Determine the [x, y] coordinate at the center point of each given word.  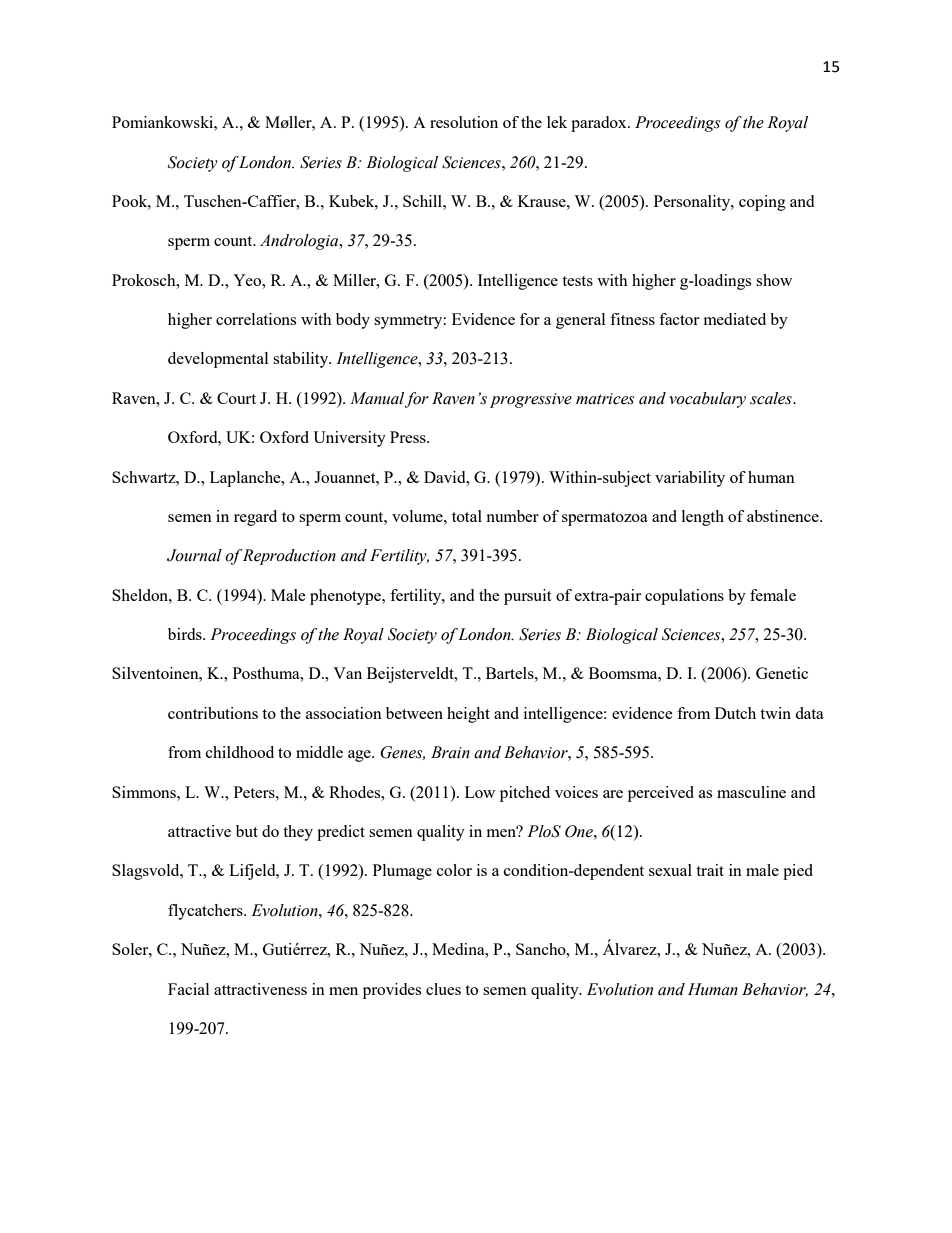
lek [557, 122]
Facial [188, 989]
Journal [194, 555]
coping [762, 203]
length [703, 518]
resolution [464, 122]
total [467, 516]
